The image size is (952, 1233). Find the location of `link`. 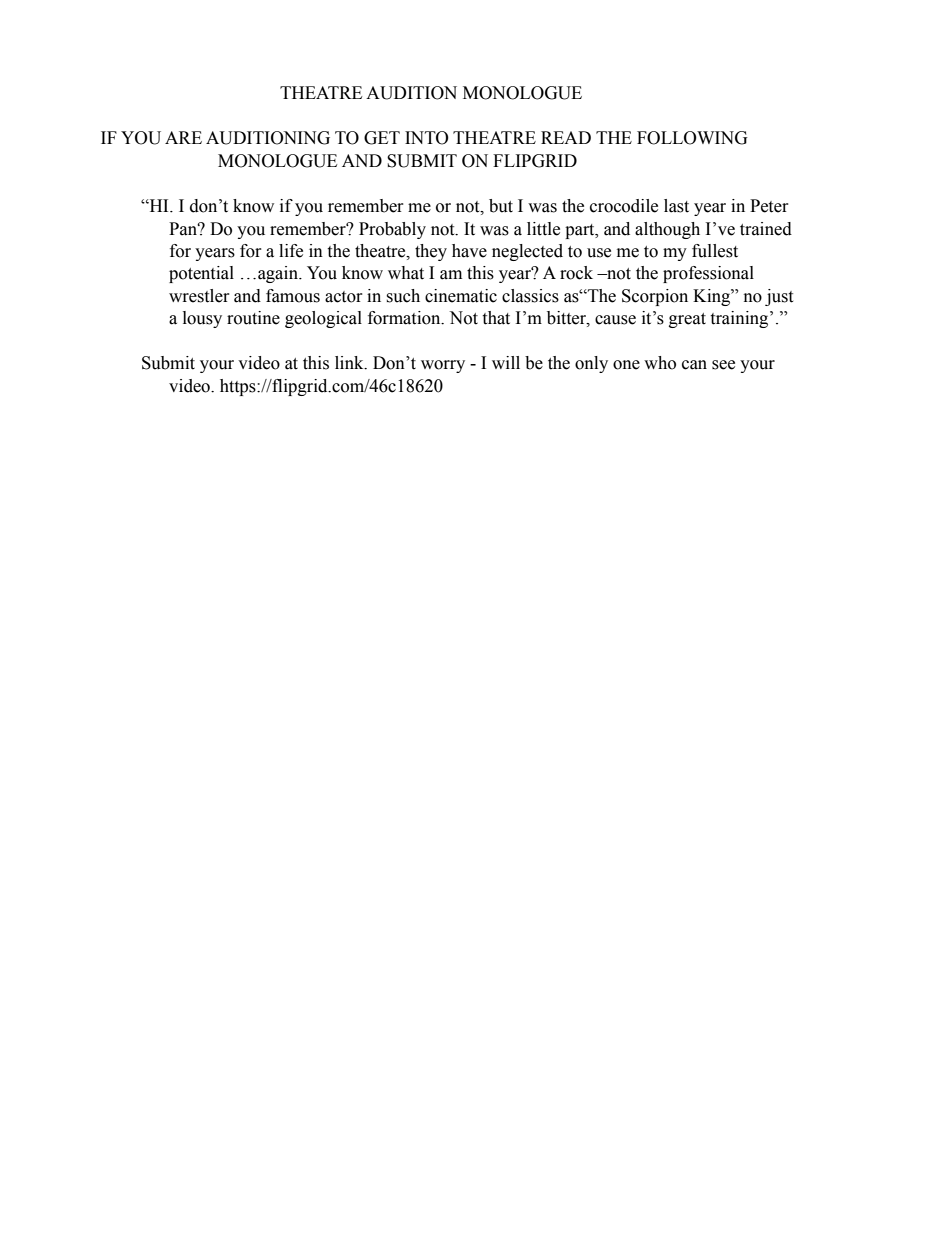

link is located at coordinates (350, 363).
